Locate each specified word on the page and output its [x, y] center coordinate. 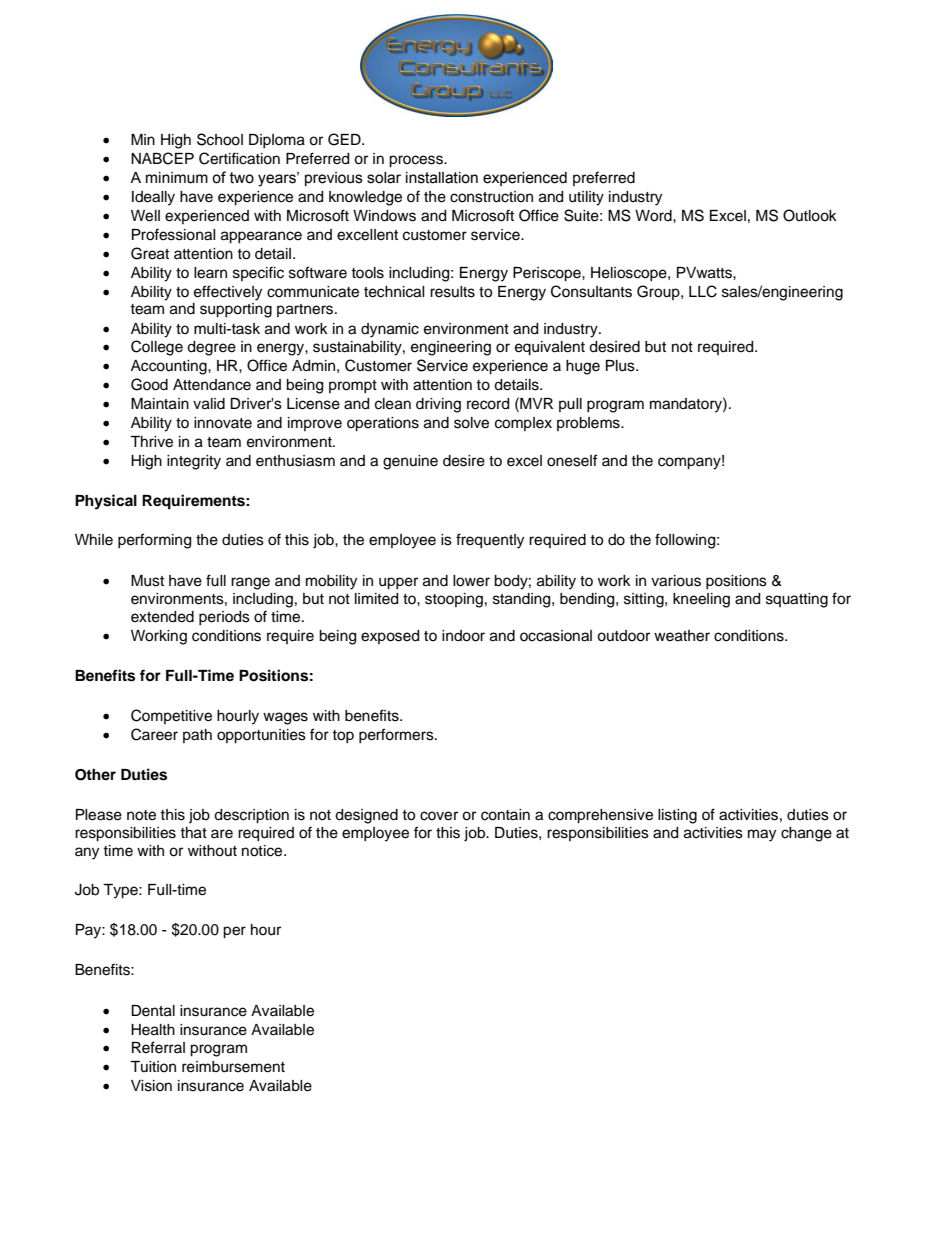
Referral [158, 1047]
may [762, 835]
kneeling [701, 600]
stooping [454, 600]
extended [162, 617]
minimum [177, 178]
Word [654, 216]
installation [442, 178]
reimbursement [233, 1067]
